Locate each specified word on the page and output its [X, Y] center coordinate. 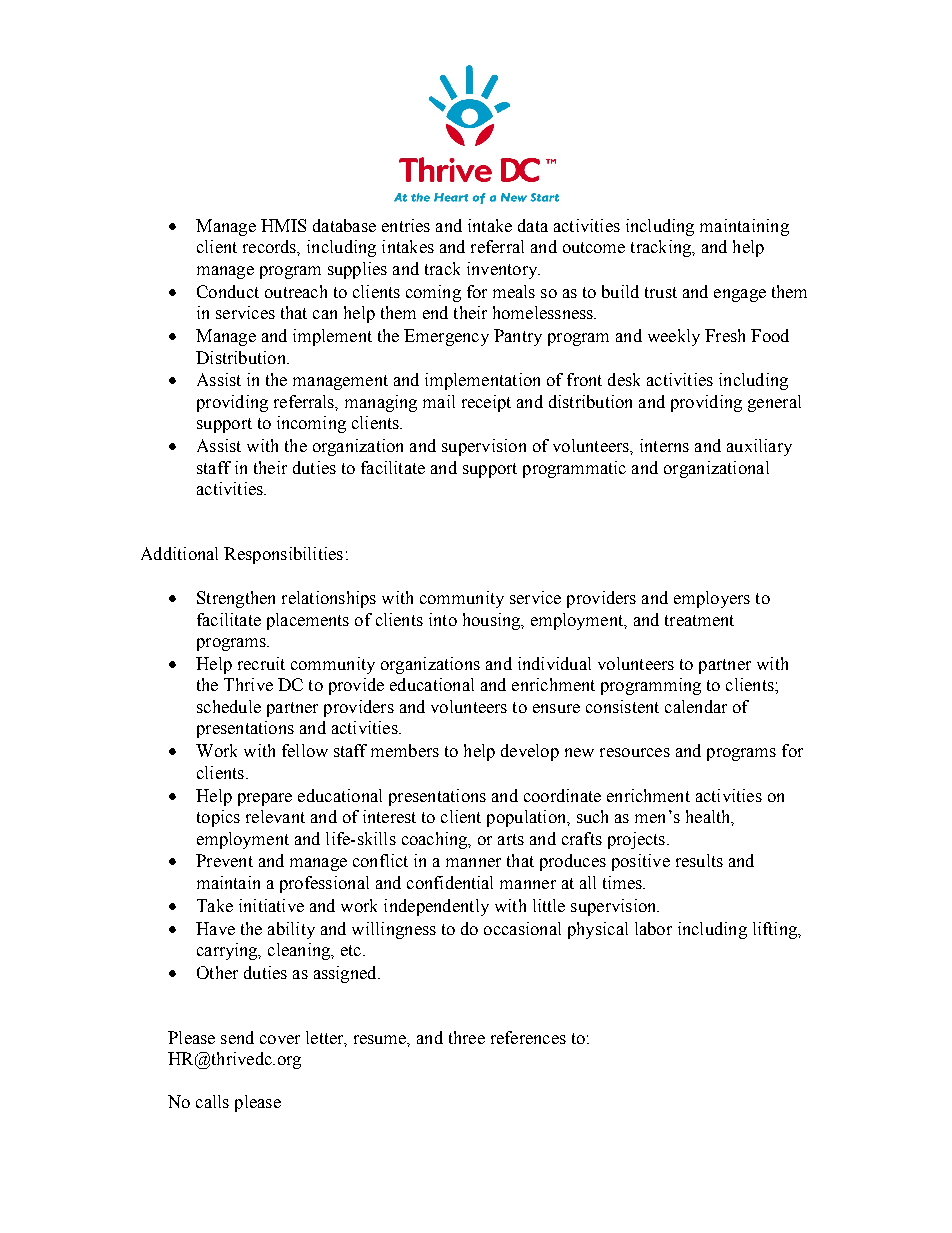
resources [635, 752]
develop [530, 752]
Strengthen [236, 599]
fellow [305, 750]
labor [653, 928]
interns [664, 445]
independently [436, 907]
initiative [271, 905]
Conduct [228, 291]
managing [381, 403]
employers [712, 599]
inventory [503, 270]
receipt [486, 403]
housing [493, 621]
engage [740, 295]
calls [212, 1101]
